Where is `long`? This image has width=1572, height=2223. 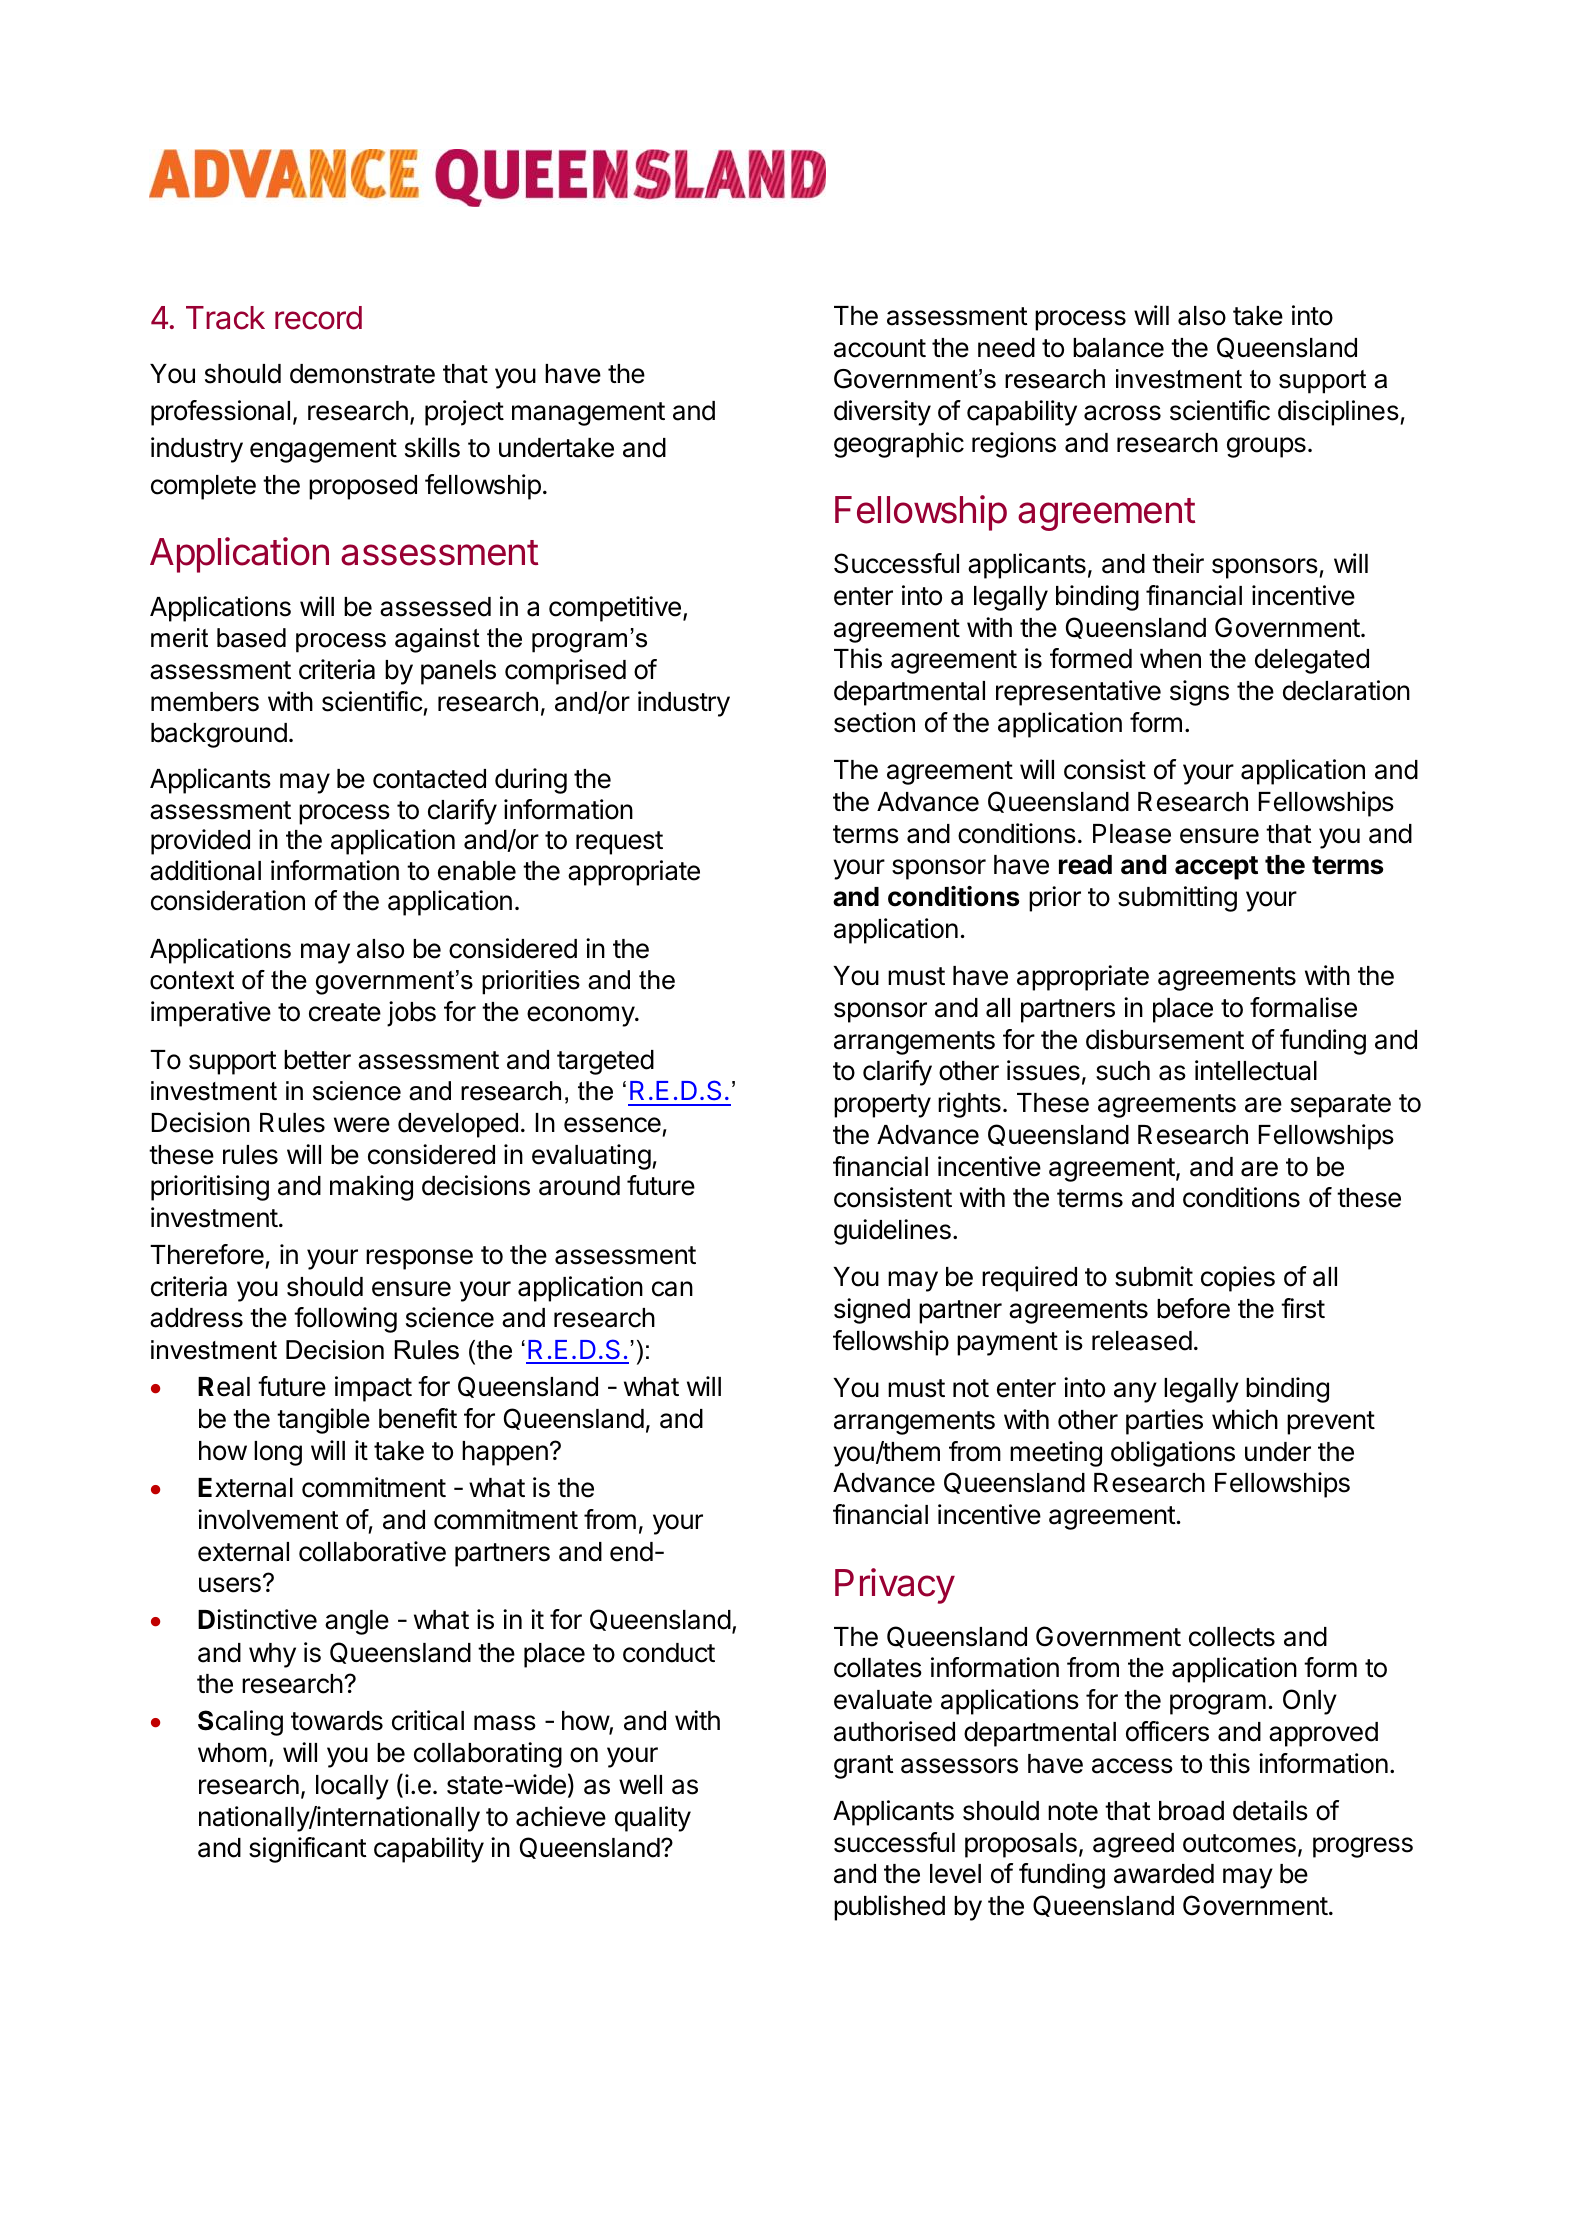
long is located at coordinates (278, 1453).
